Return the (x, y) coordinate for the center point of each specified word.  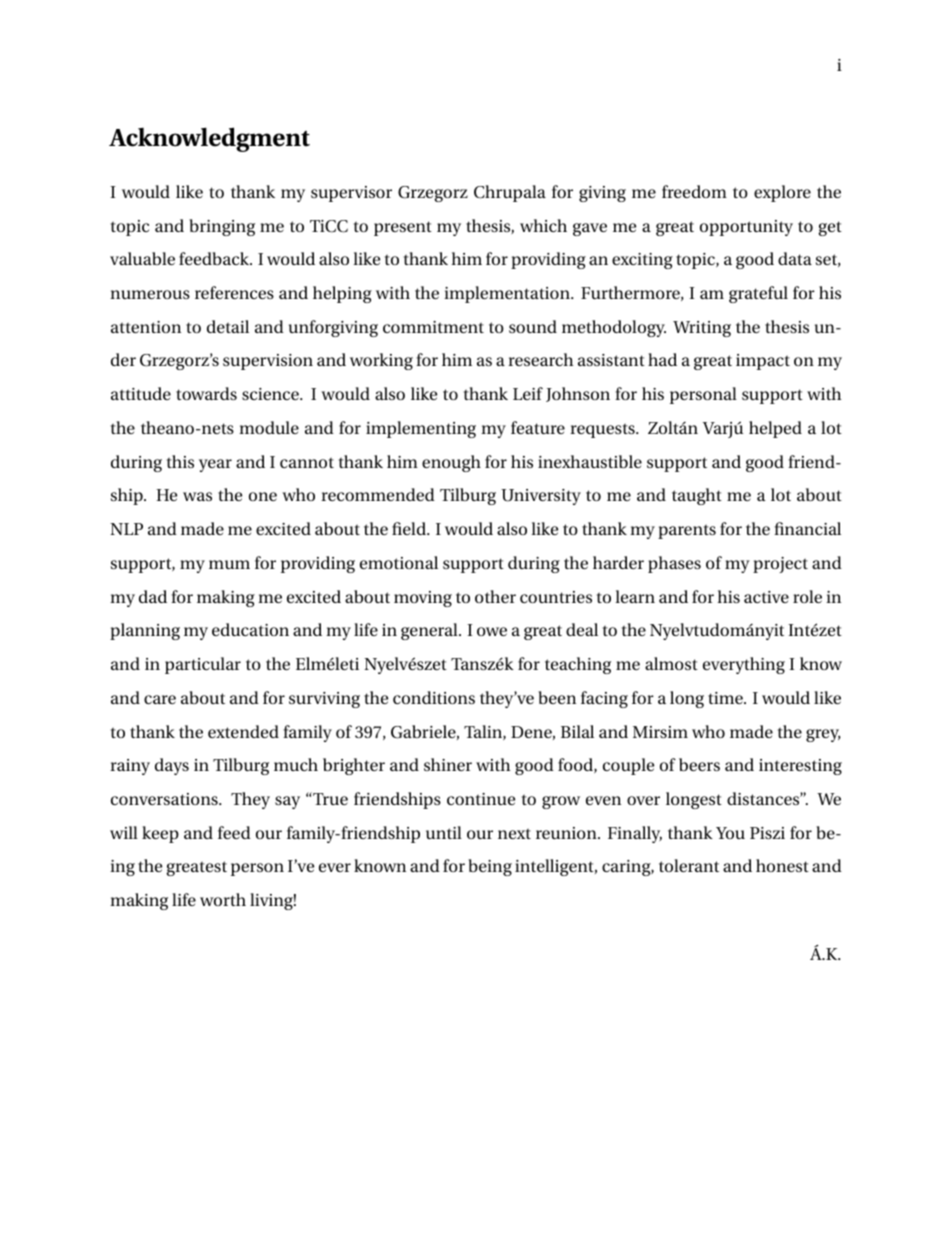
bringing (222, 227)
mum (229, 564)
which (543, 225)
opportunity (746, 228)
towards (206, 393)
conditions (434, 697)
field (410, 528)
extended (243, 731)
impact (763, 362)
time (726, 698)
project (780, 565)
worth (223, 899)
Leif (528, 393)
